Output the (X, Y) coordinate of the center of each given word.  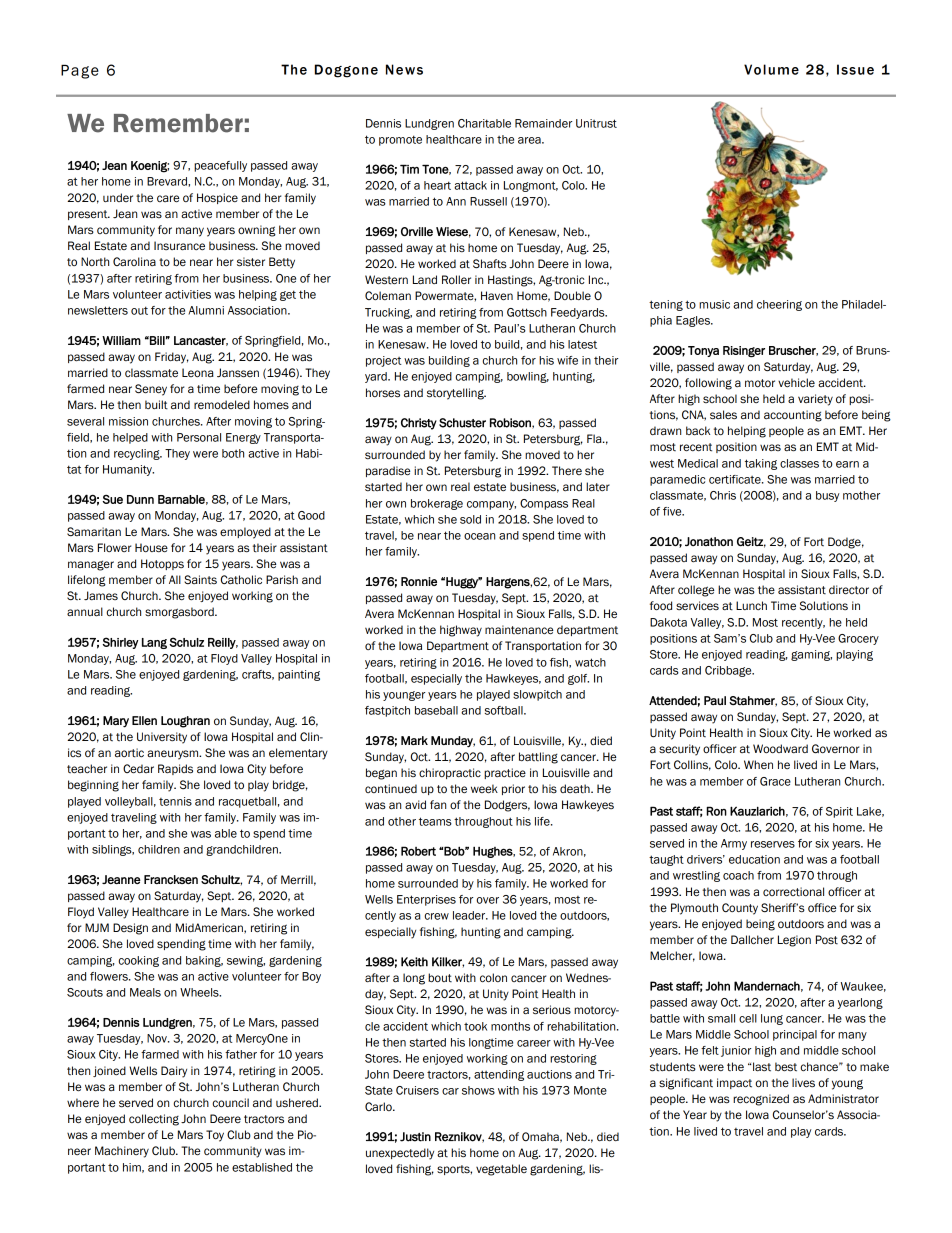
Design (130, 929)
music (714, 304)
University (162, 738)
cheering (779, 305)
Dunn (140, 499)
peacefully (220, 166)
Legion (794, 941)
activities (188, 294)
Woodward (780, 748)
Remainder (543, 123)
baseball (436, 710)
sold (470, 519)
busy (827, 496)
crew (436, 916)
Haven (497, 296)
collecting (154, 1120)
